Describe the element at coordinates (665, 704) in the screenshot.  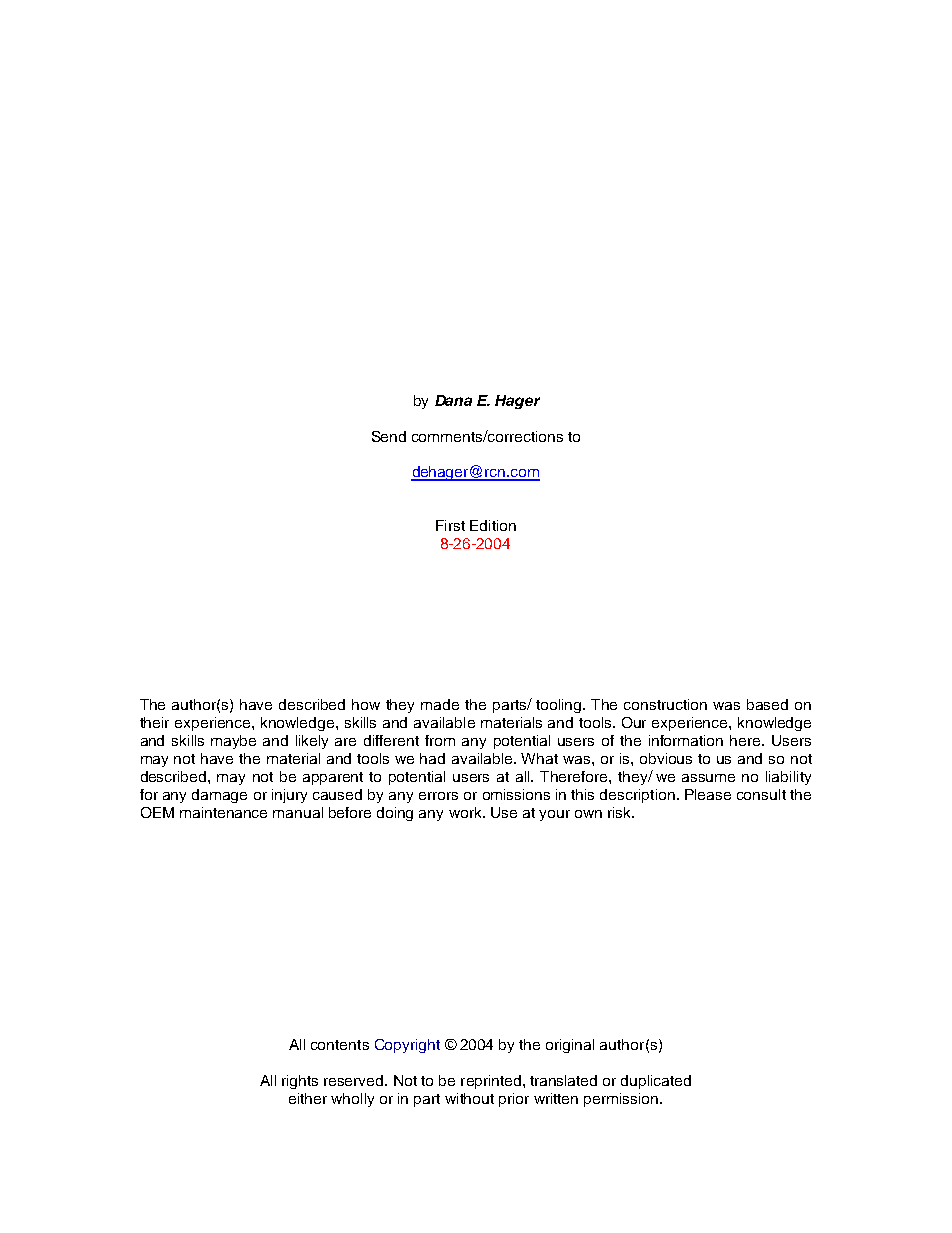
I see `construction` at that location.
